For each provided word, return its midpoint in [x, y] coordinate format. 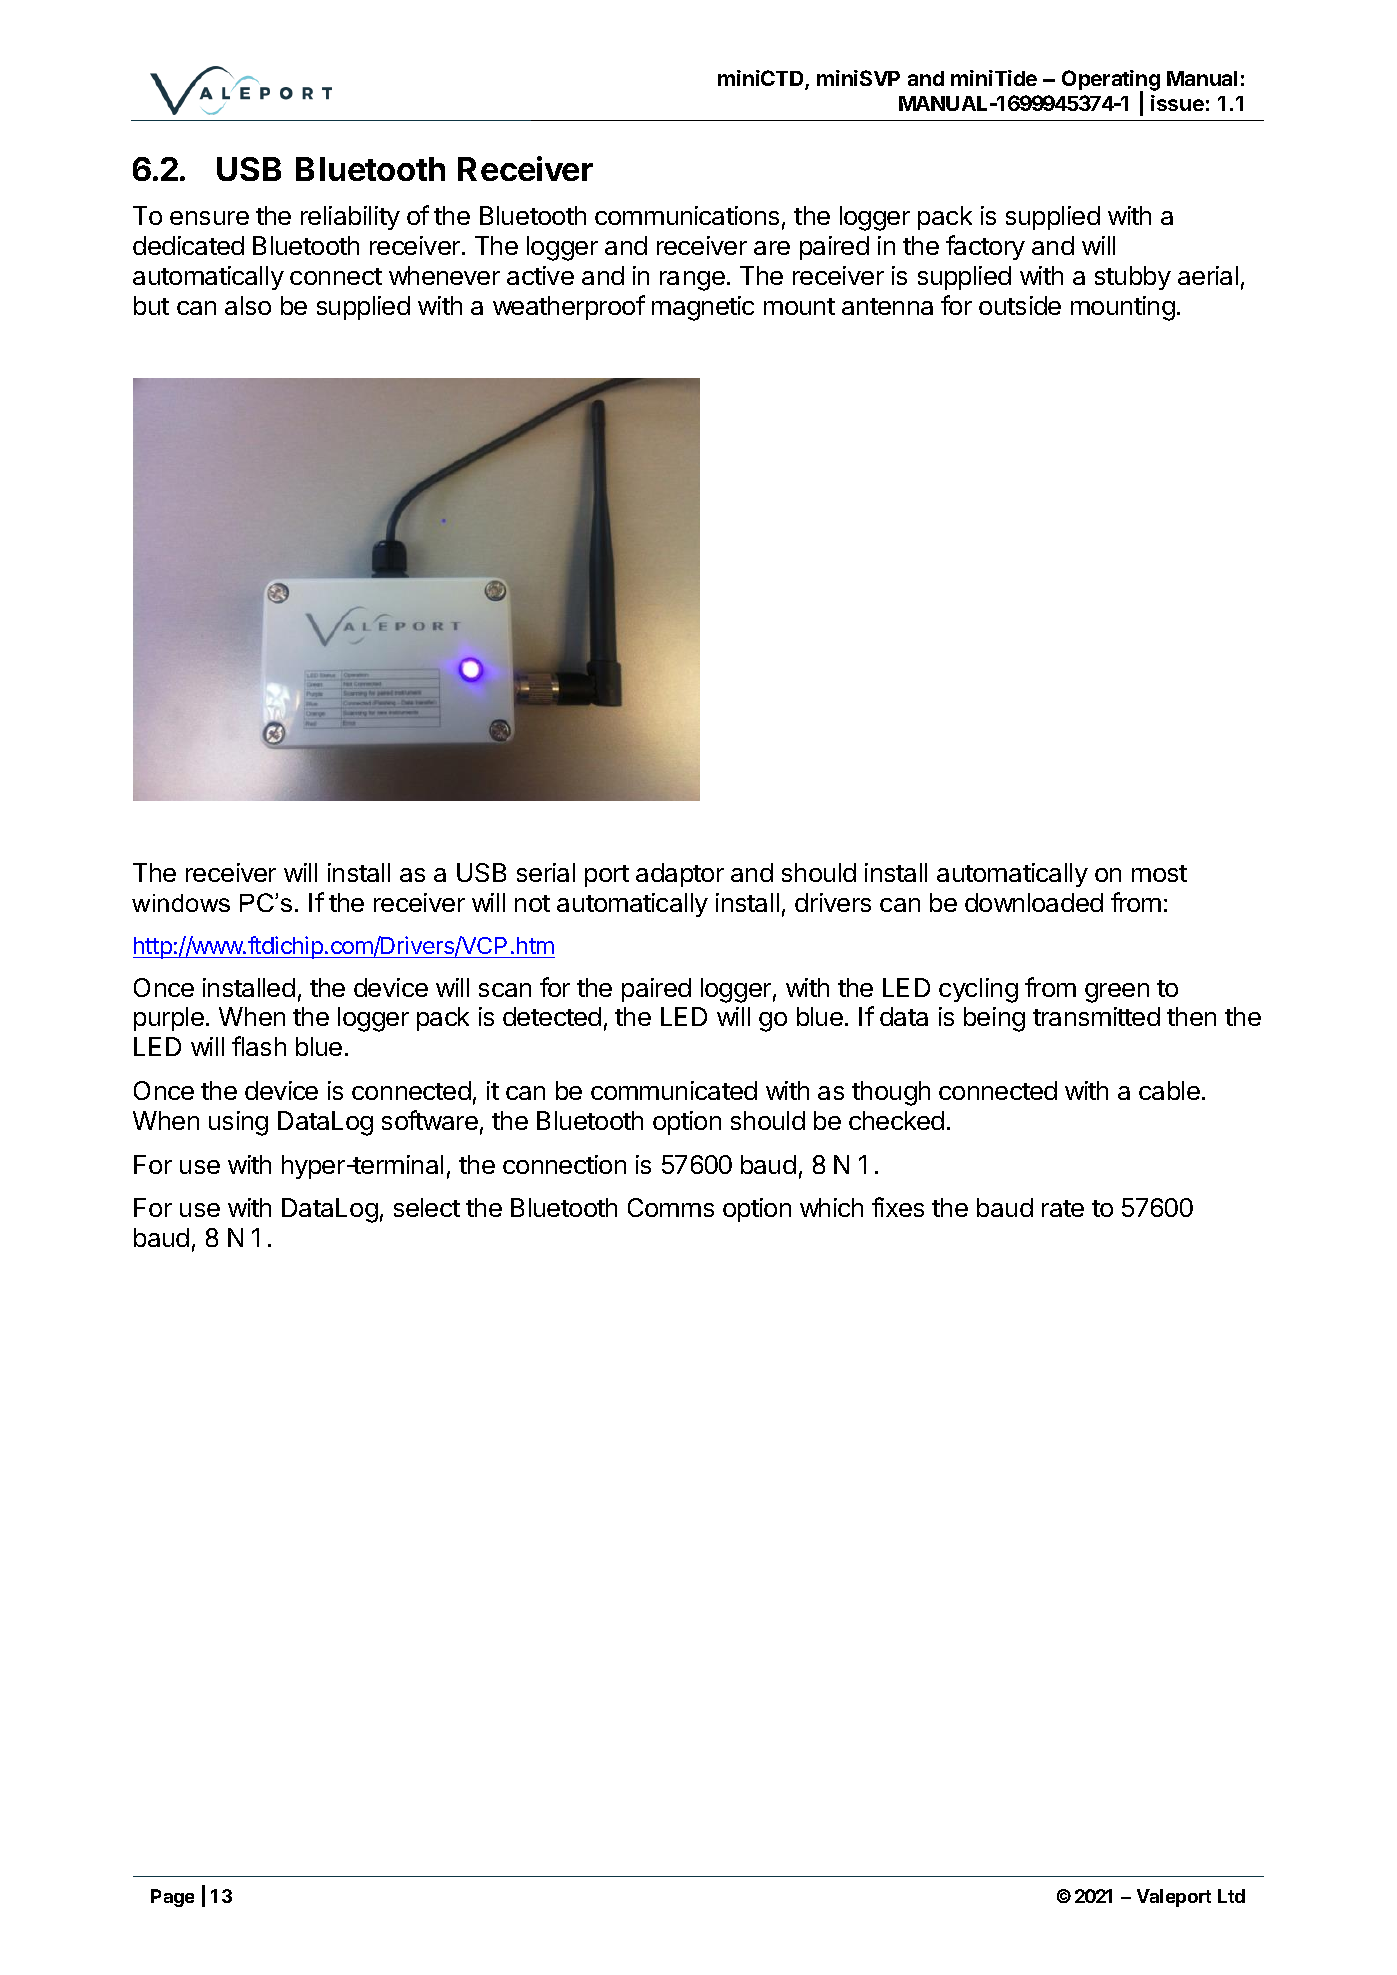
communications [687, 215]
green [1117, 993]
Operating [1111, 82]
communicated [674, 1090]
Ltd [1231, 1896]
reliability [350, 218]
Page [172, 1898]
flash [259, 1046]
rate [1063, 1208]
